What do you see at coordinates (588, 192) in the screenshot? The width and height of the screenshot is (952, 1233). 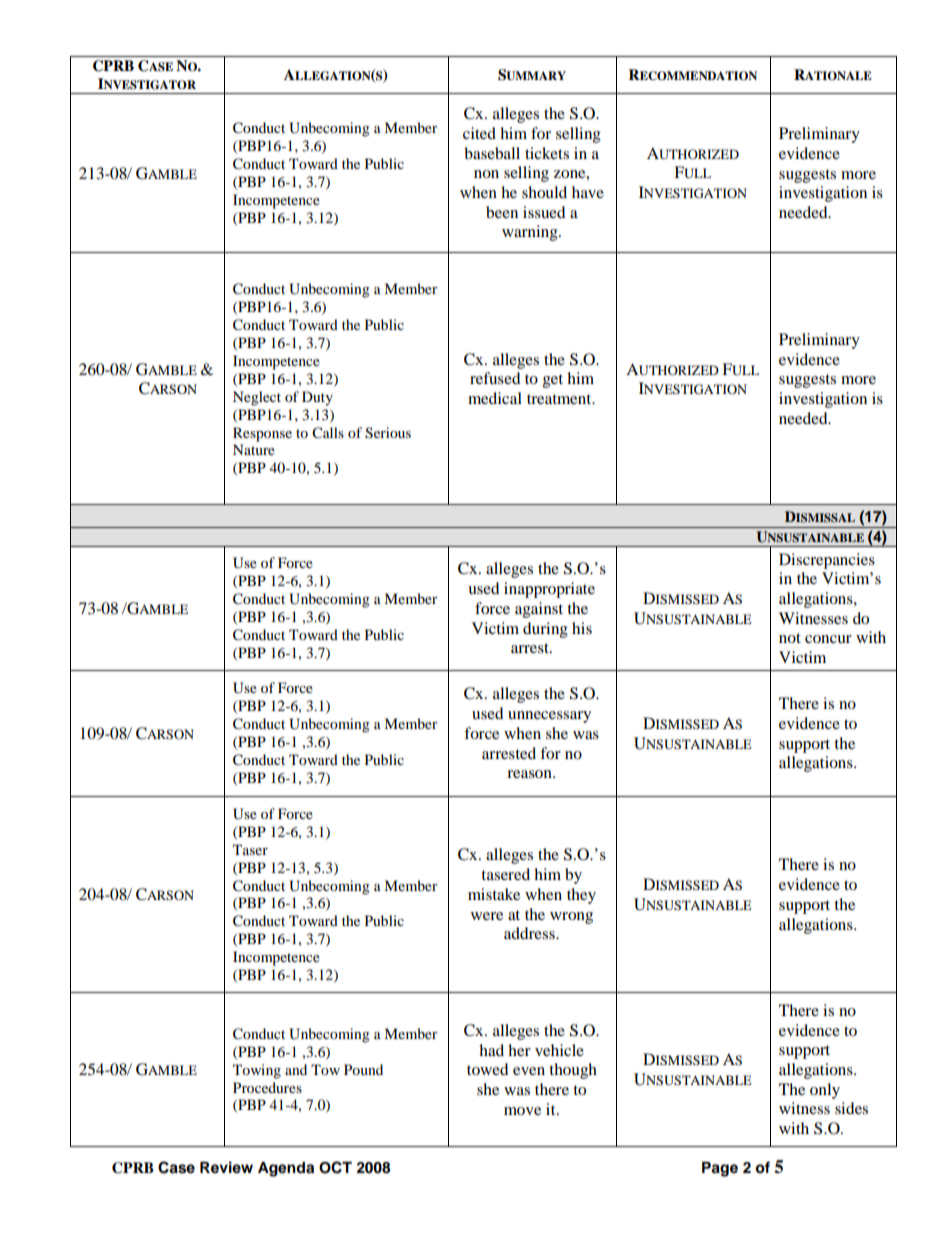 I see `have` at bounding box center [588, 192].
